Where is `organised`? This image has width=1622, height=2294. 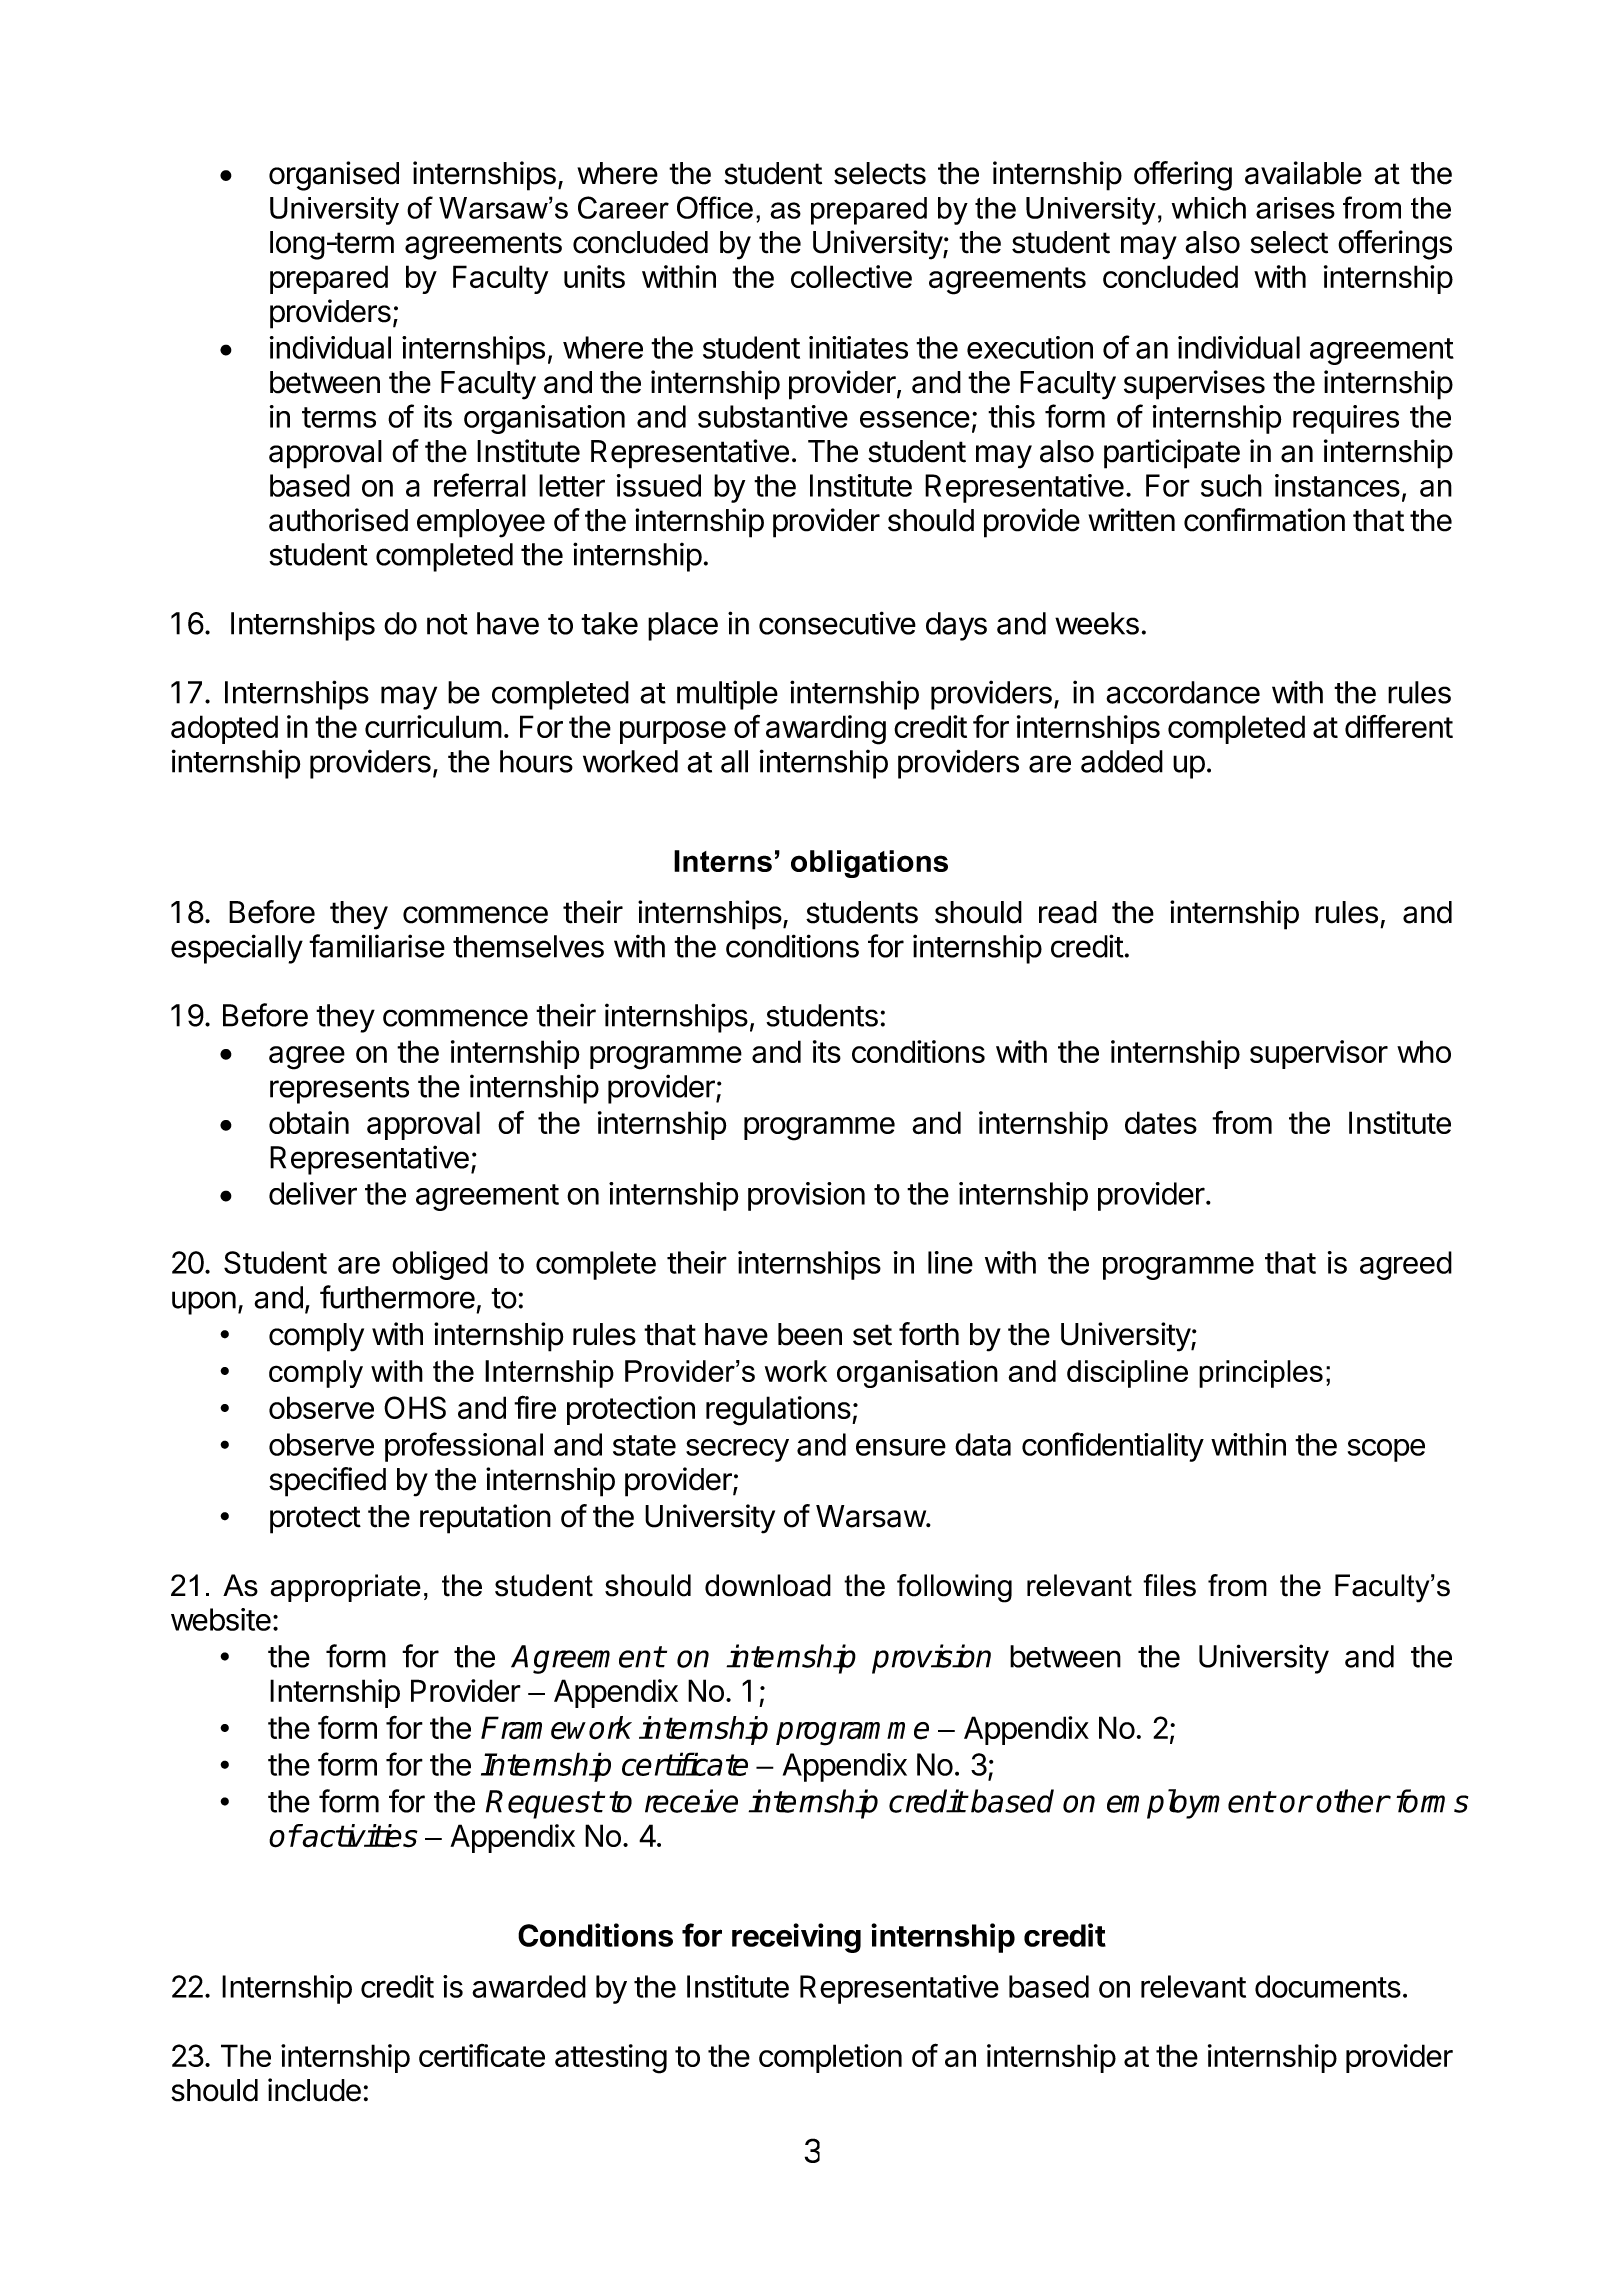 organised is located at coordinates (334, 176).
